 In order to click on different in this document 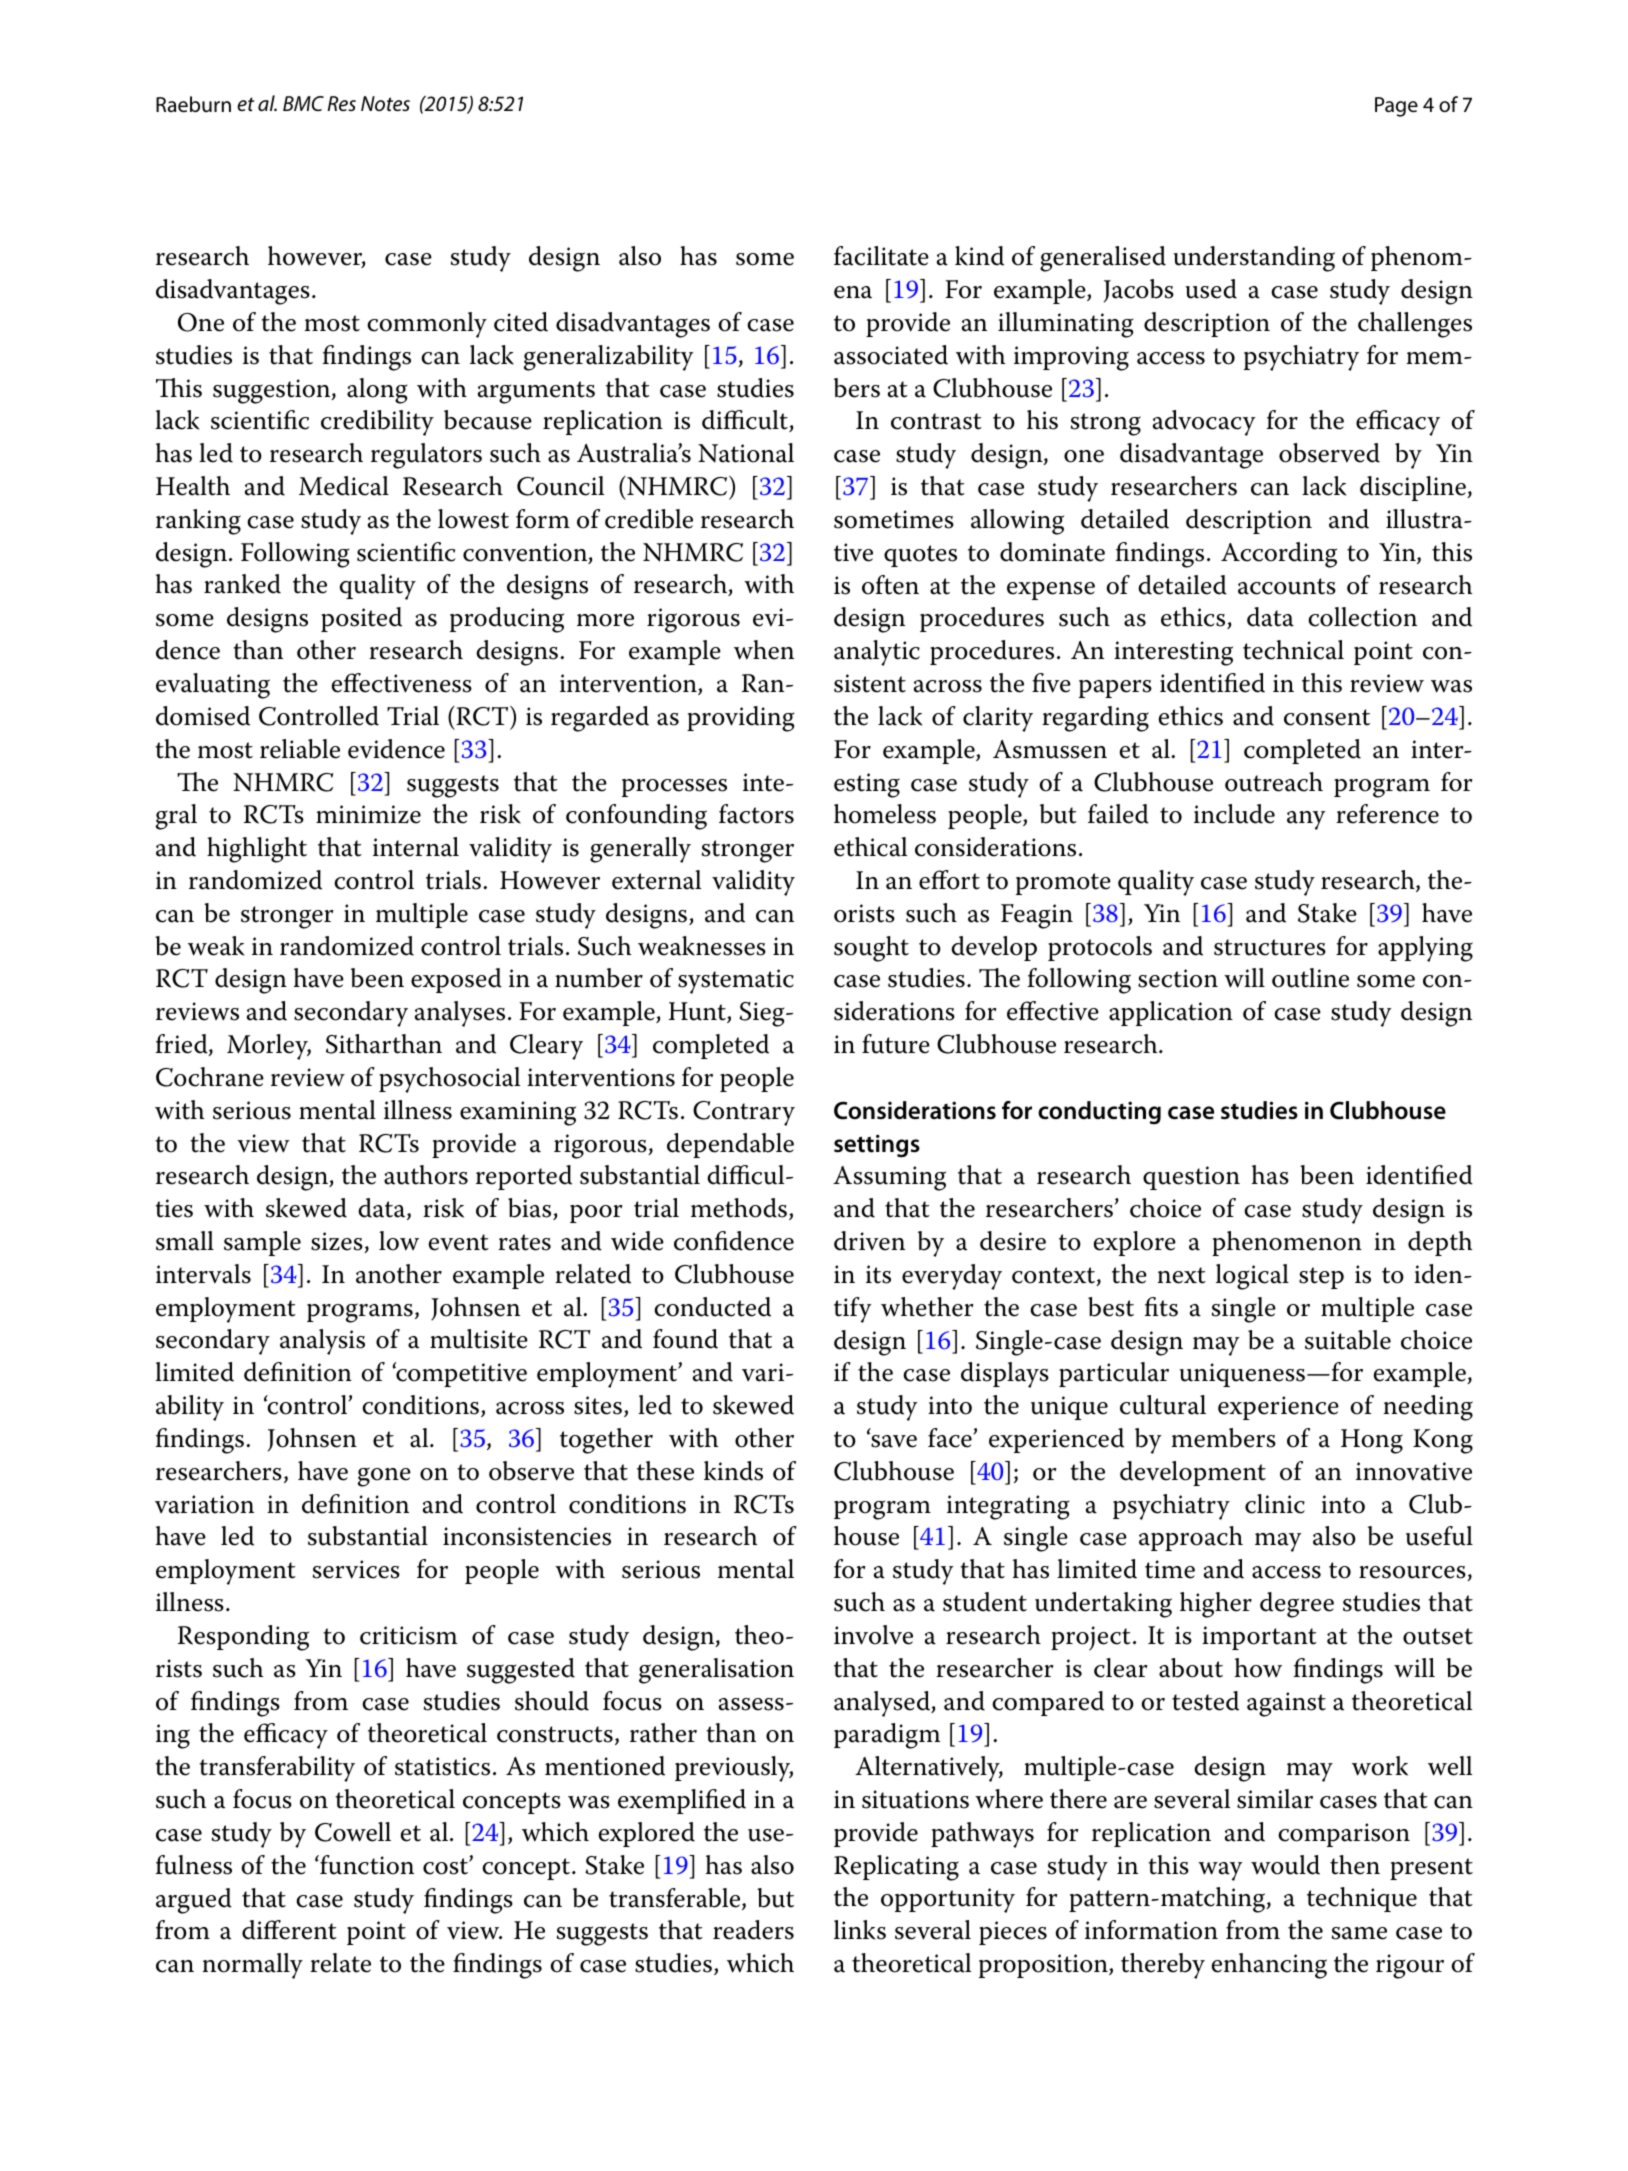, I will do `click(289, 1930)`.
